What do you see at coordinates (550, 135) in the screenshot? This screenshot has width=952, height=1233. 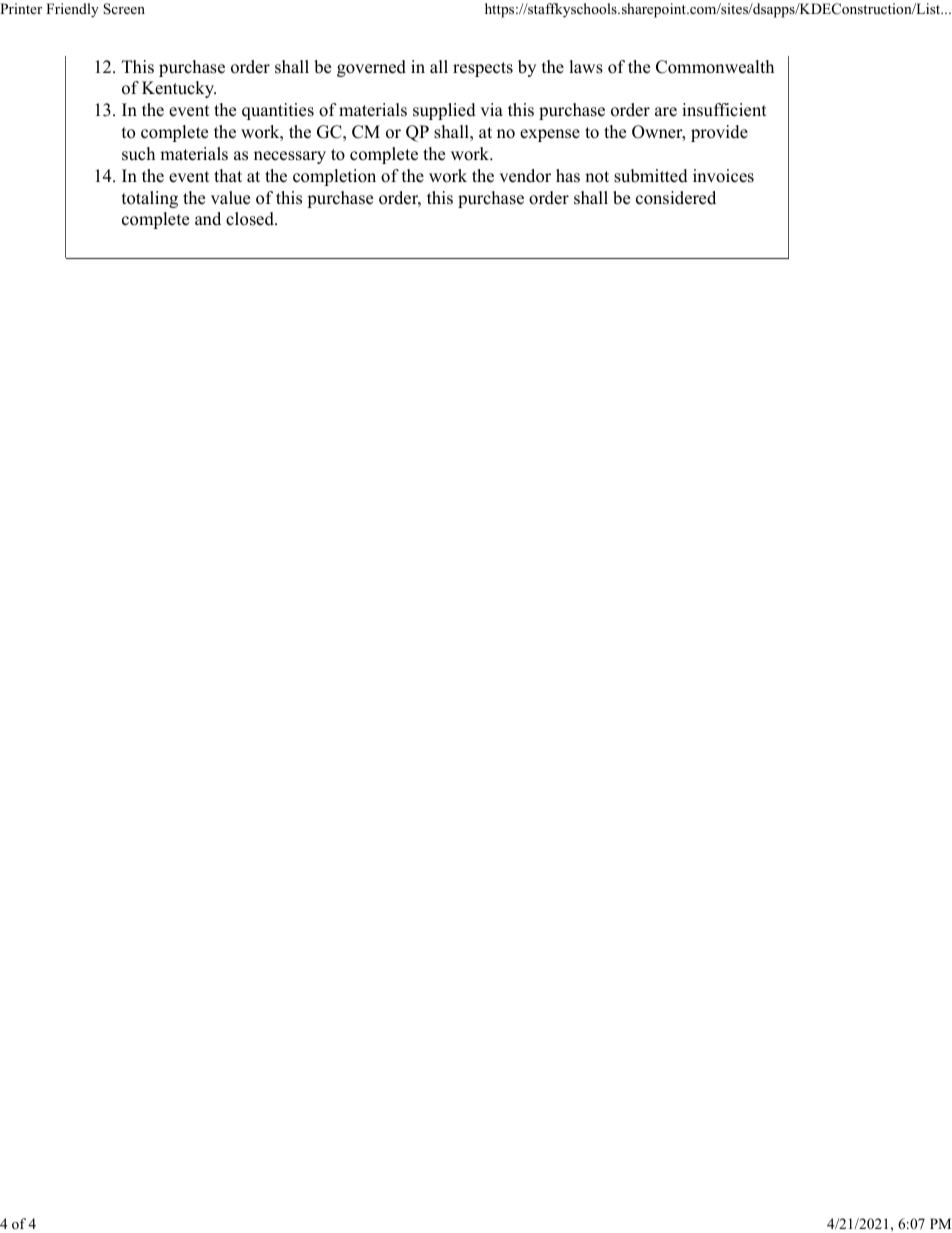 I see `expense` at bounding box center [550, 135].
